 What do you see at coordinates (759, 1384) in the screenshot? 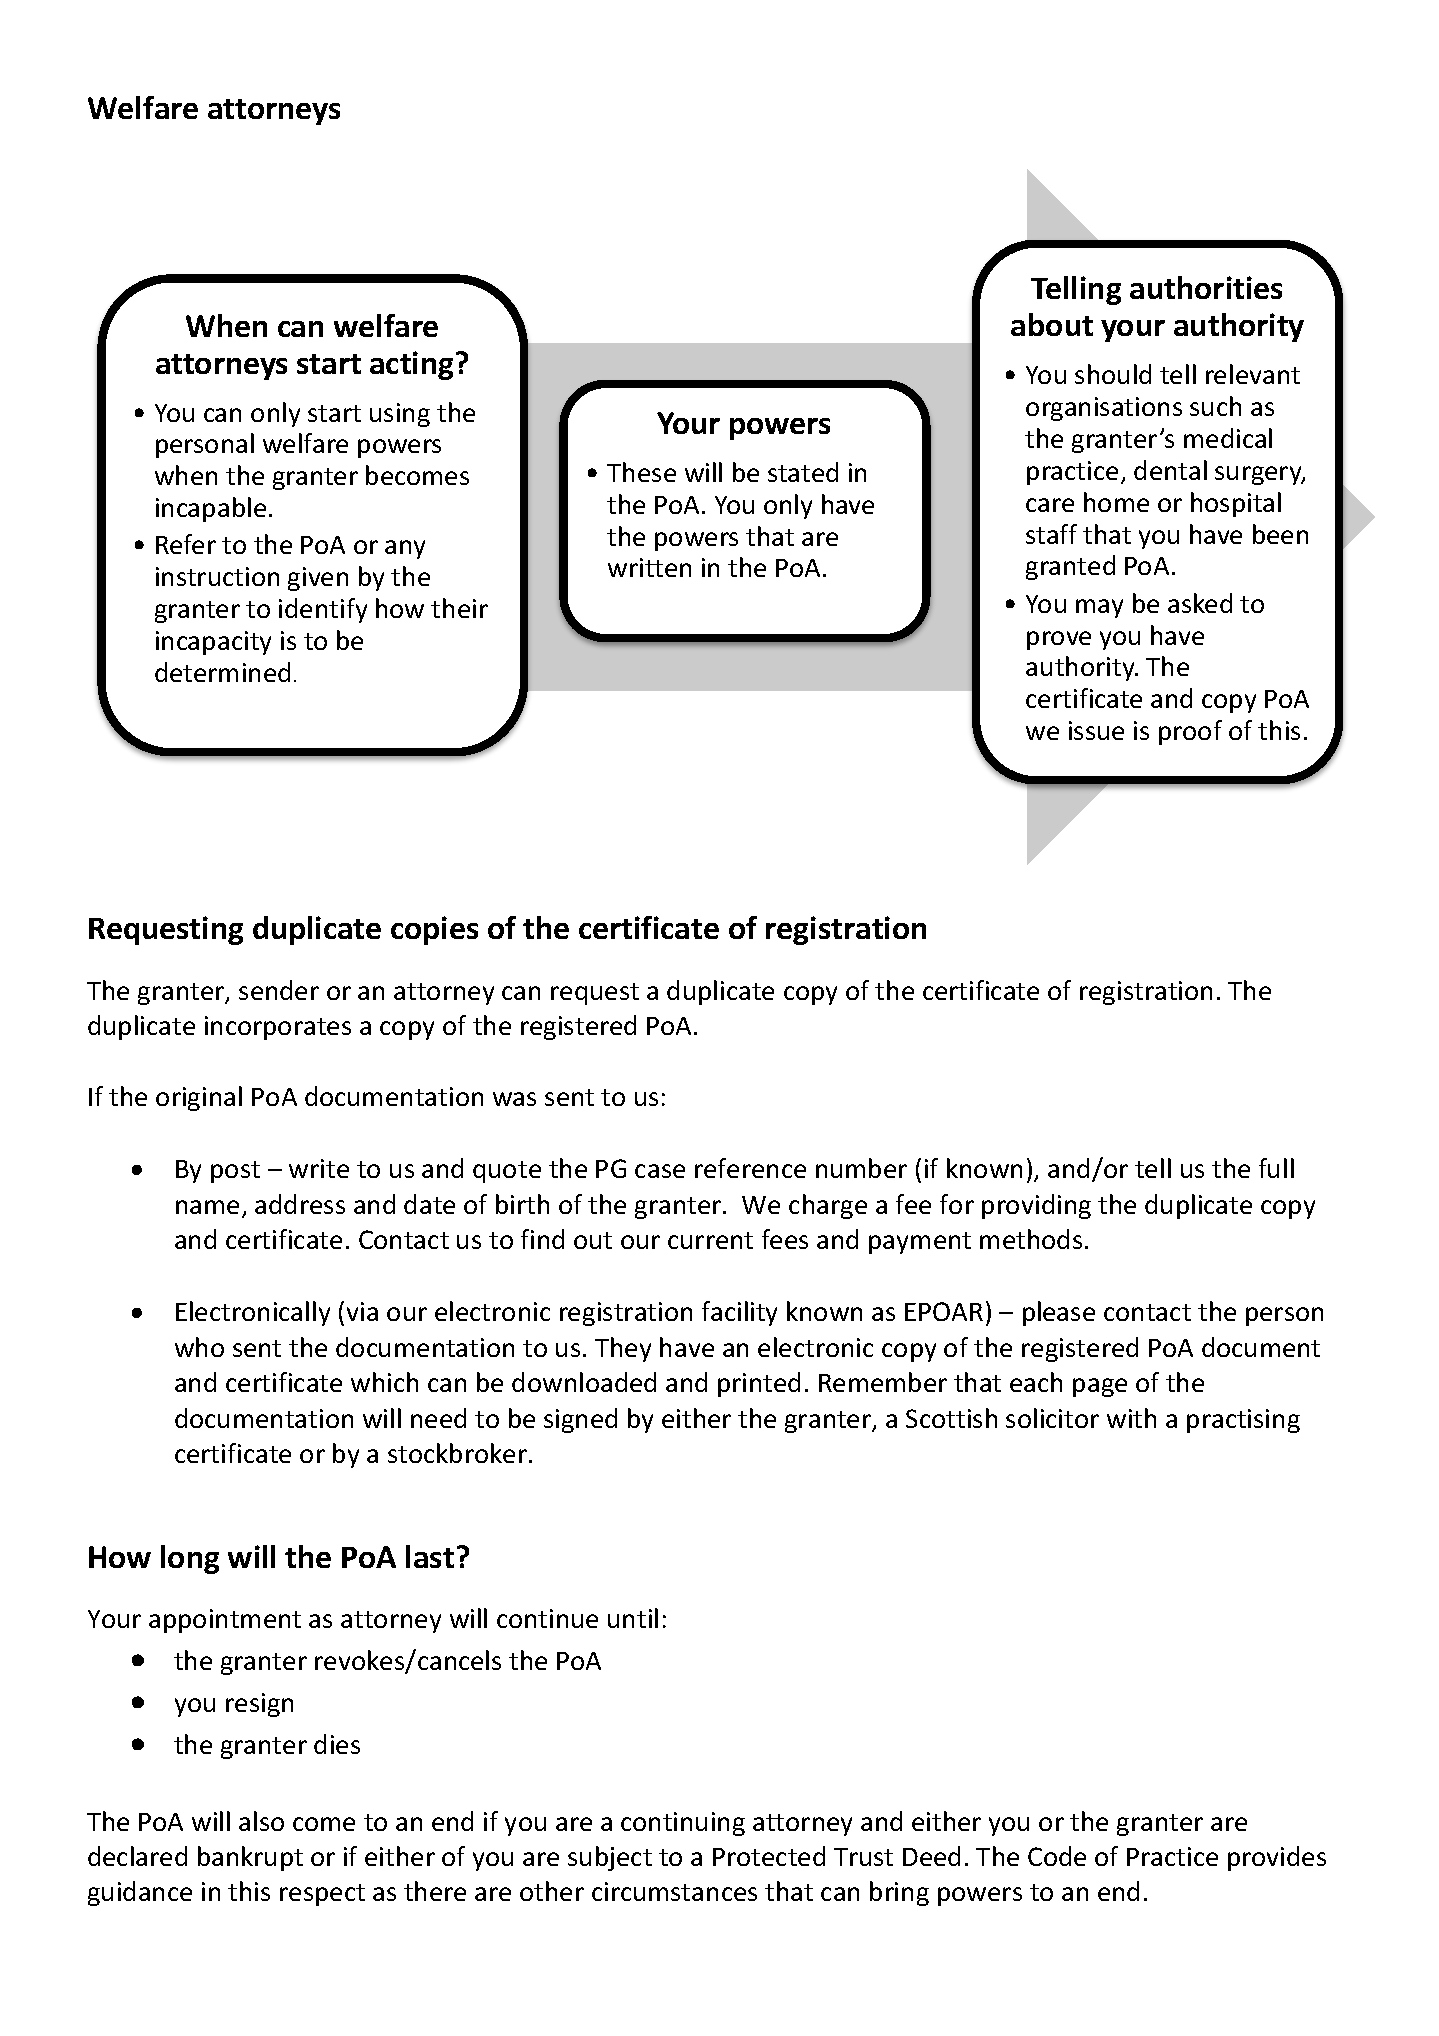
I see `printed` at bounding box center [759, 1384].
